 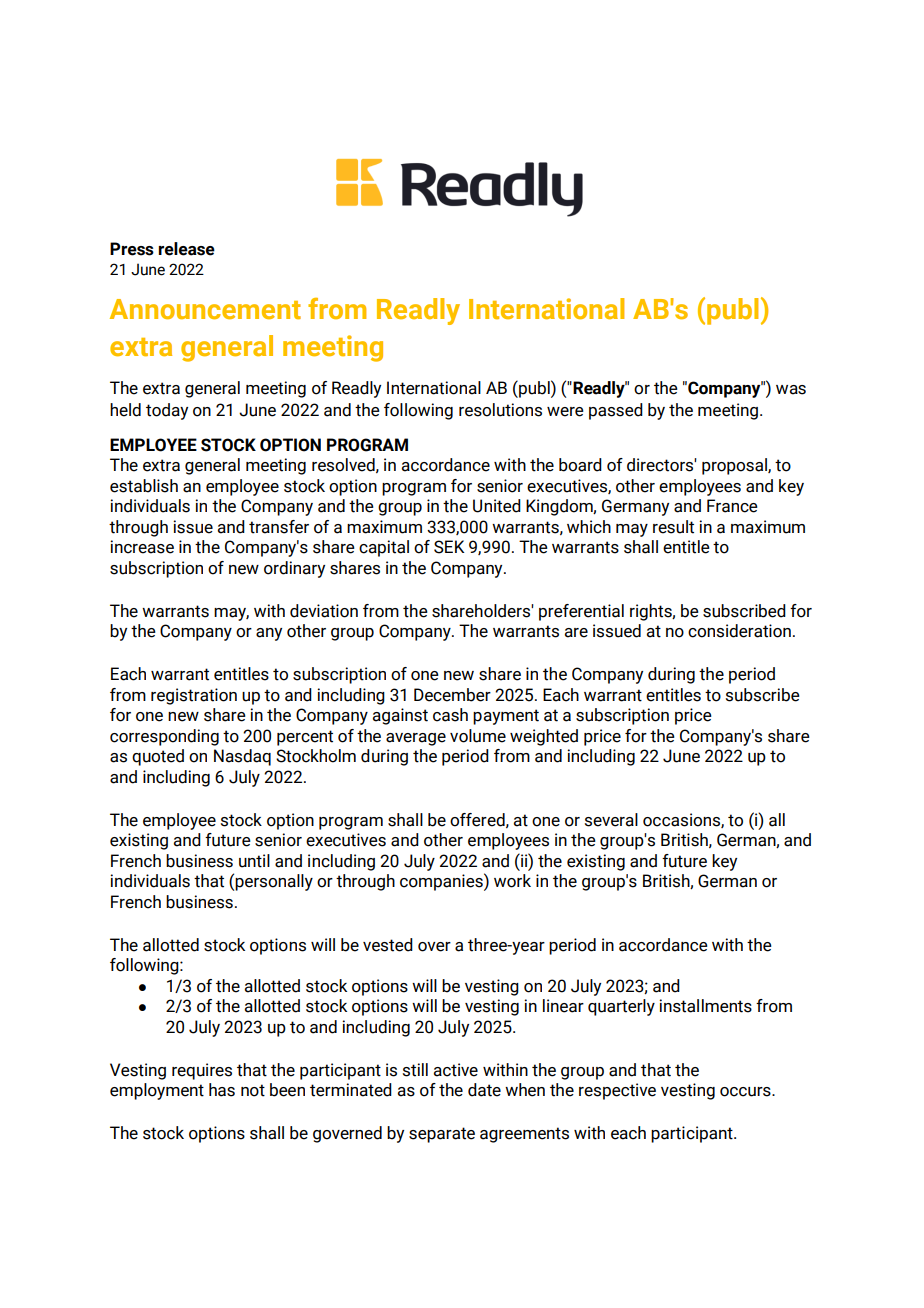 I want to click on was, so click(x=791, y=390).
